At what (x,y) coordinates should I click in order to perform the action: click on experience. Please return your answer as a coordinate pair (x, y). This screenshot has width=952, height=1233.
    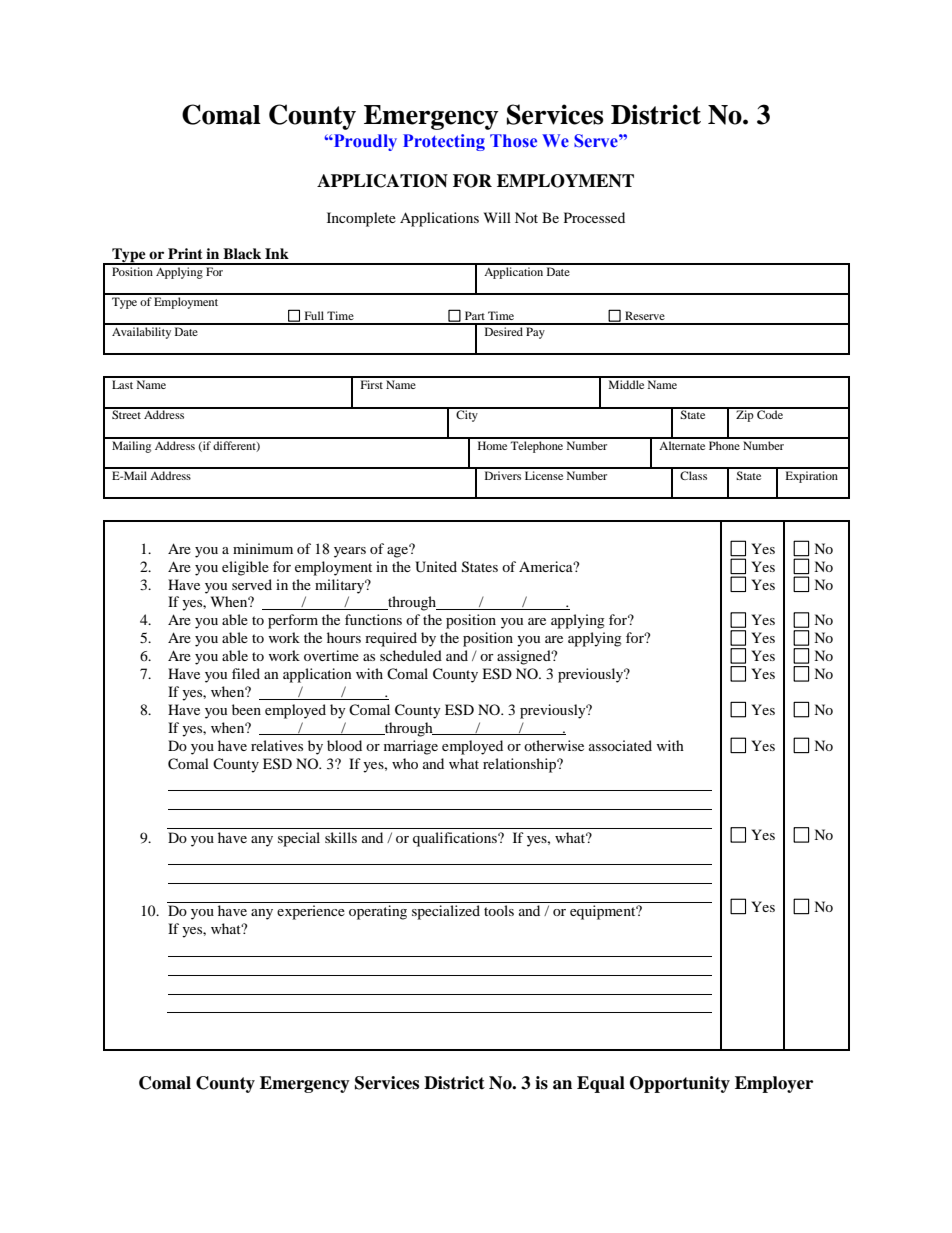
    Looking at the image, I should click on (311, 912).
